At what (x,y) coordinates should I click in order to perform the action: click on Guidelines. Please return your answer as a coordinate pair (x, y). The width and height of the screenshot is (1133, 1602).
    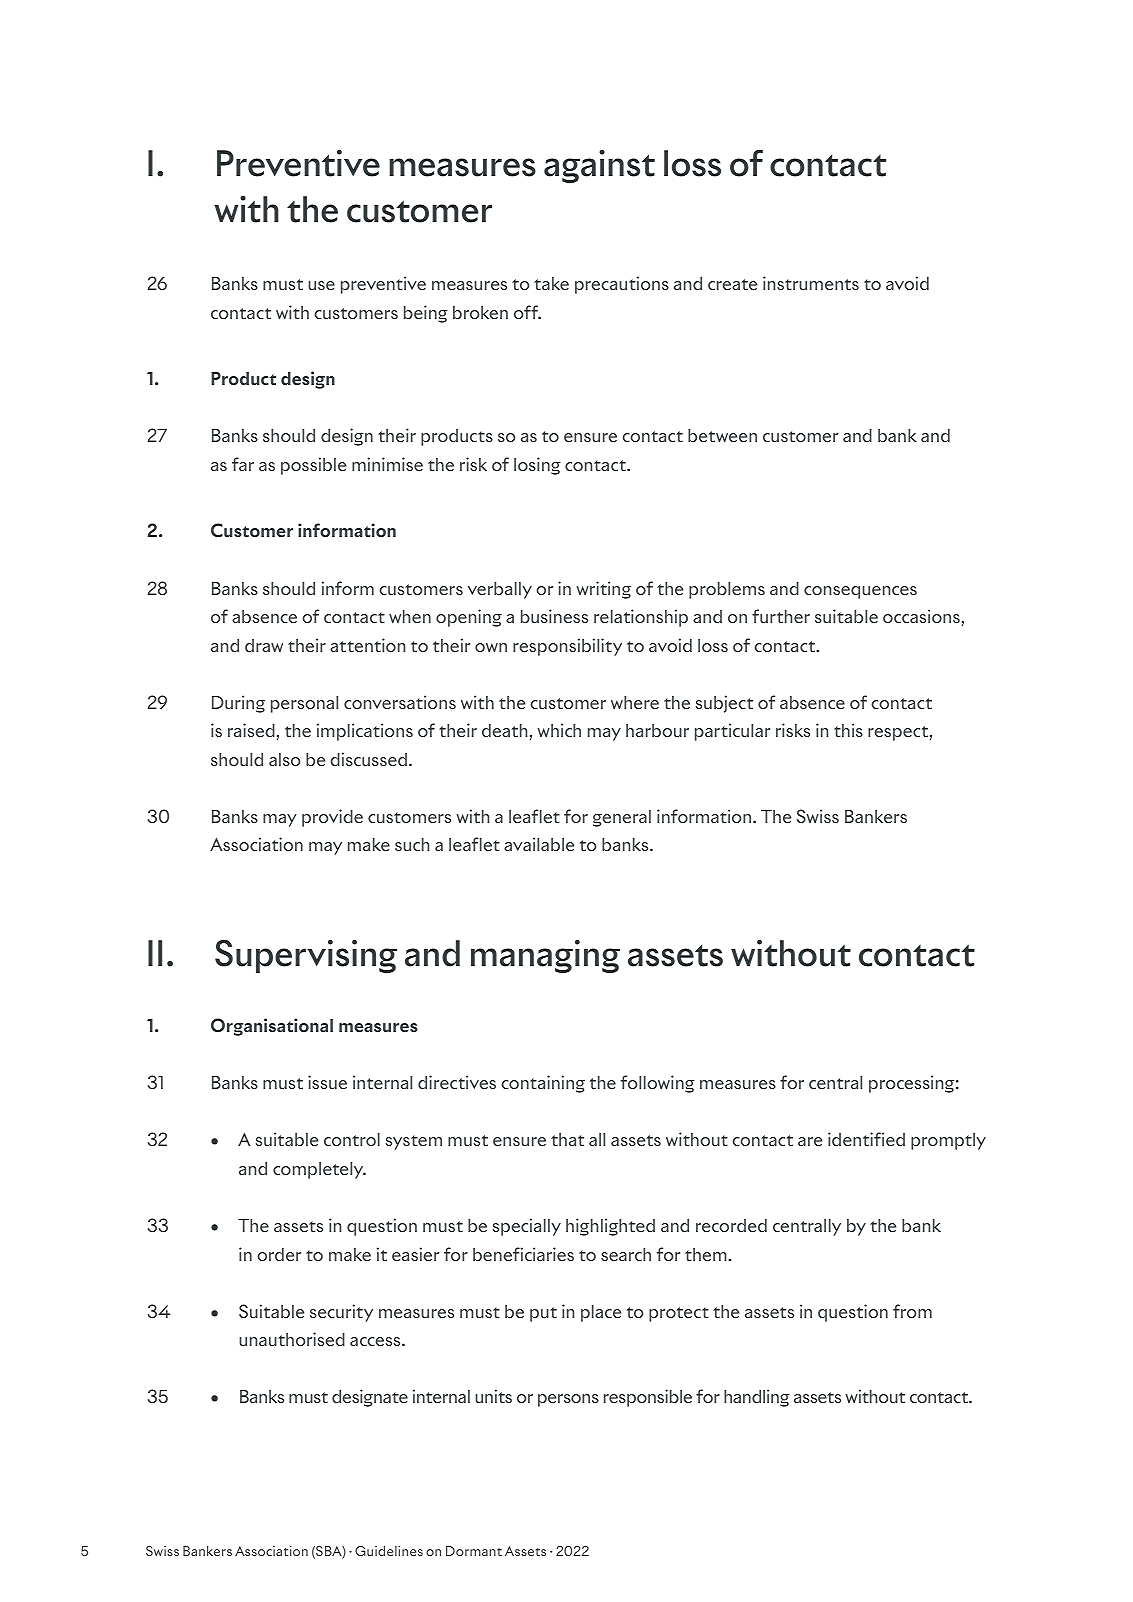
    Looking at the image, I should click on (389, 1551).
